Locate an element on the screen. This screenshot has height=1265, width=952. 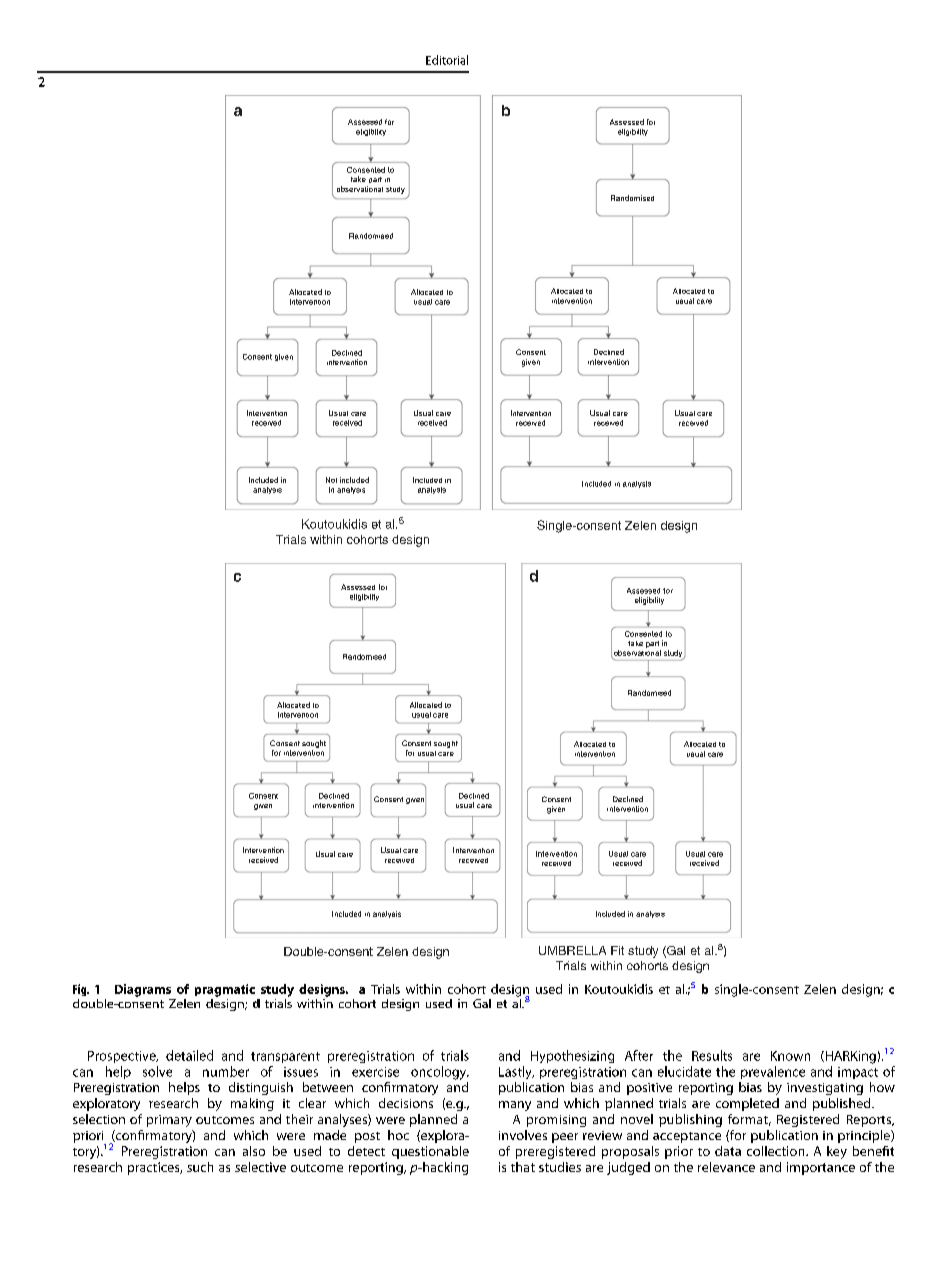
Known is located at coordinates (790, 1056).
